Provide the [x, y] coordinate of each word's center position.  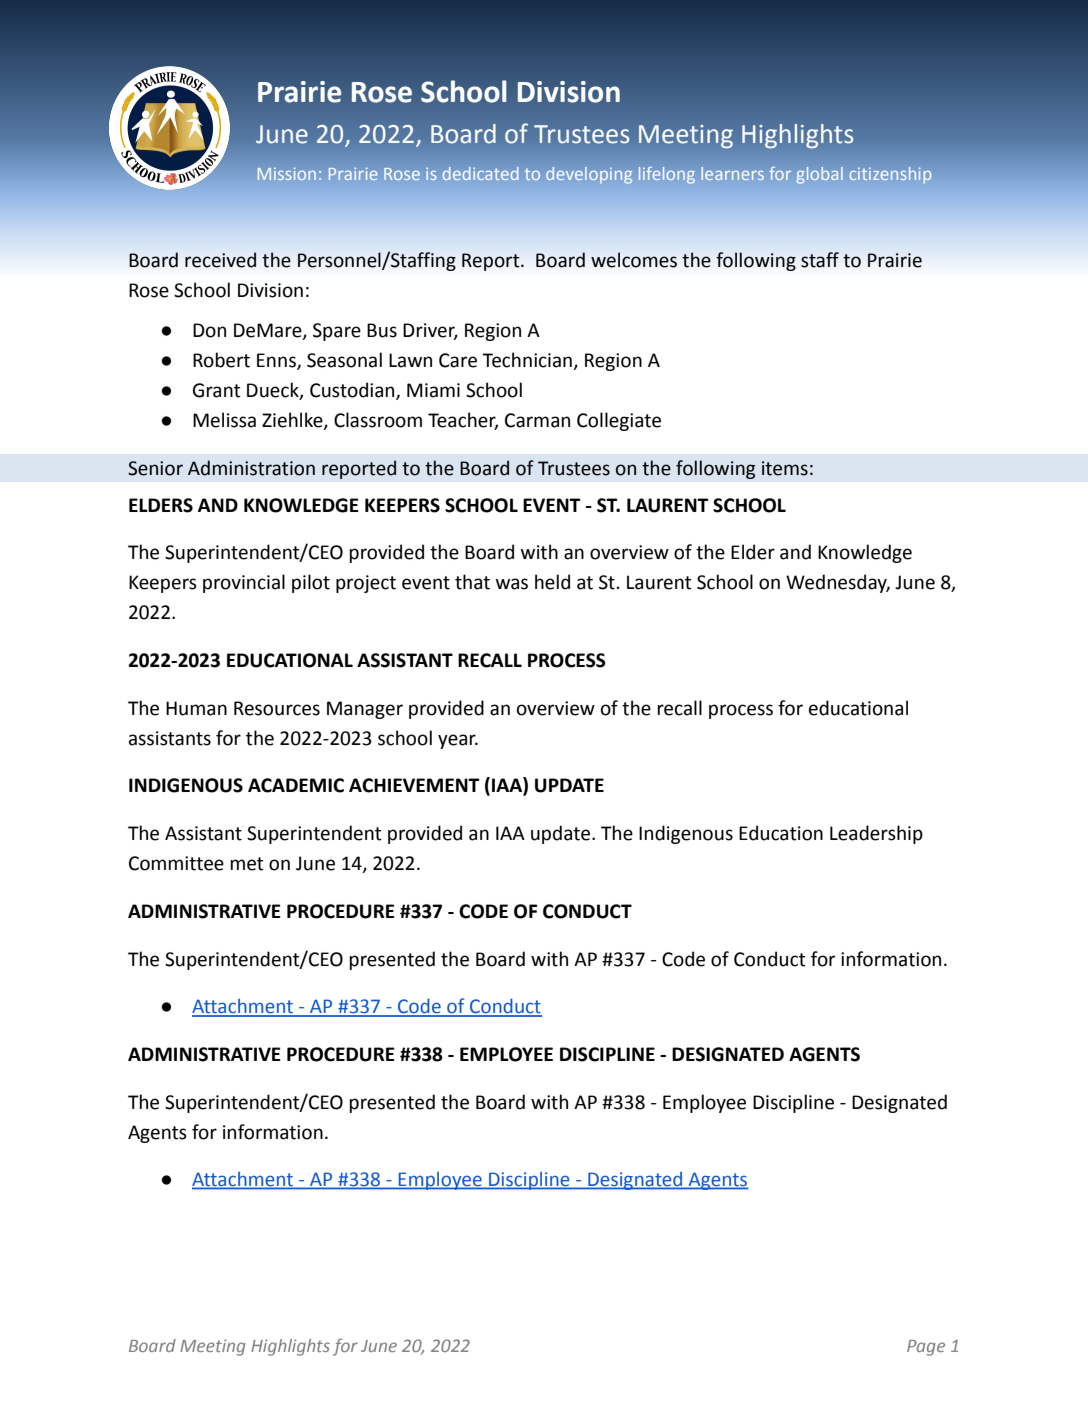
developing [589, 175]
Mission [287, 174]
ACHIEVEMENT [414, 785]
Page [926, 1348]
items [785, 468]
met [247, 864]
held [552, 582]
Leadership [876, 834]
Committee [176, 863]
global [819, 175]
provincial [244, 583]
